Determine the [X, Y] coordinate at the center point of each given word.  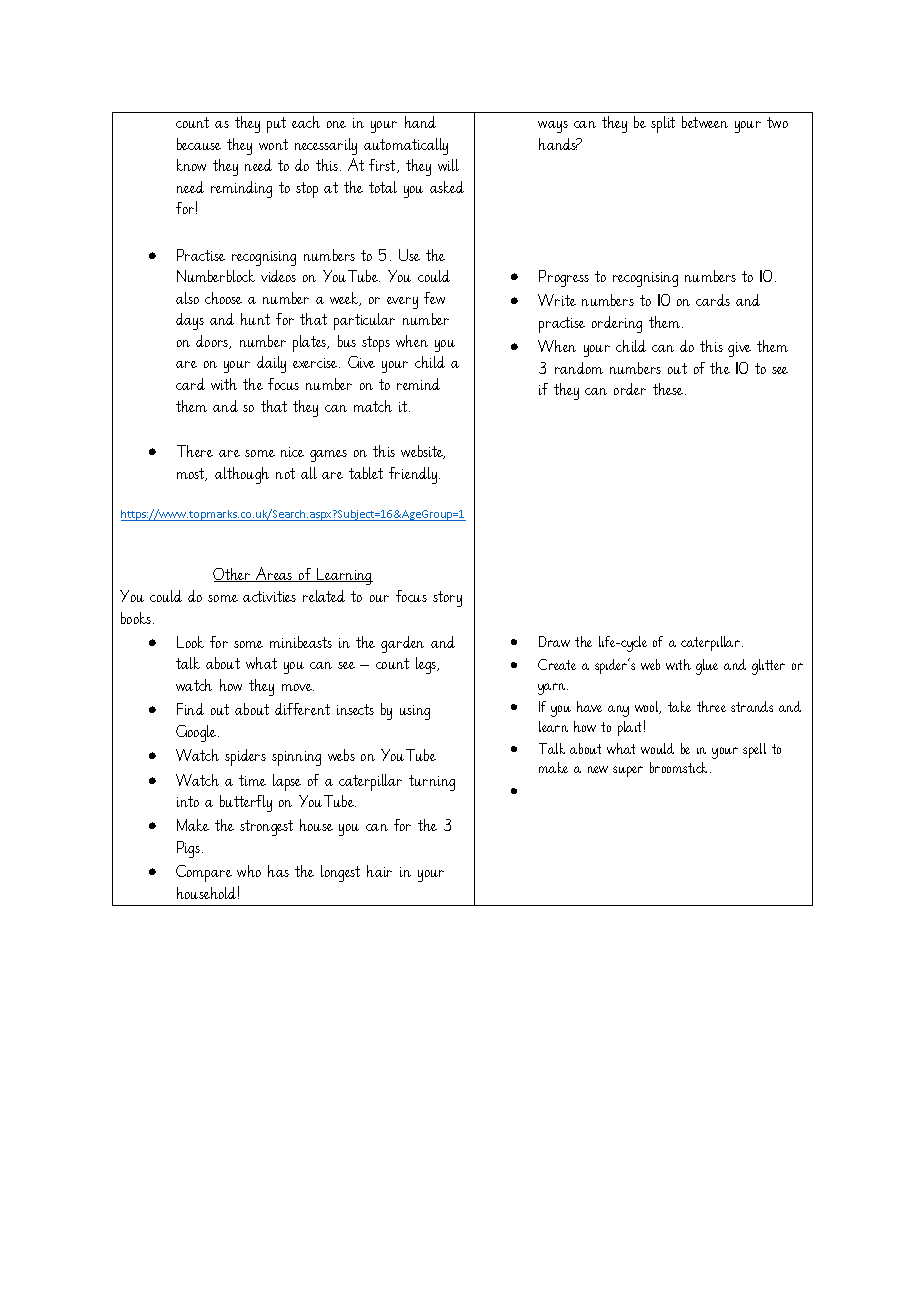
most [192, 474]
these [669, 389]
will [448, 165]
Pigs [188, 849]
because [199, 144]
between [705, 122]
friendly [414, 475]
